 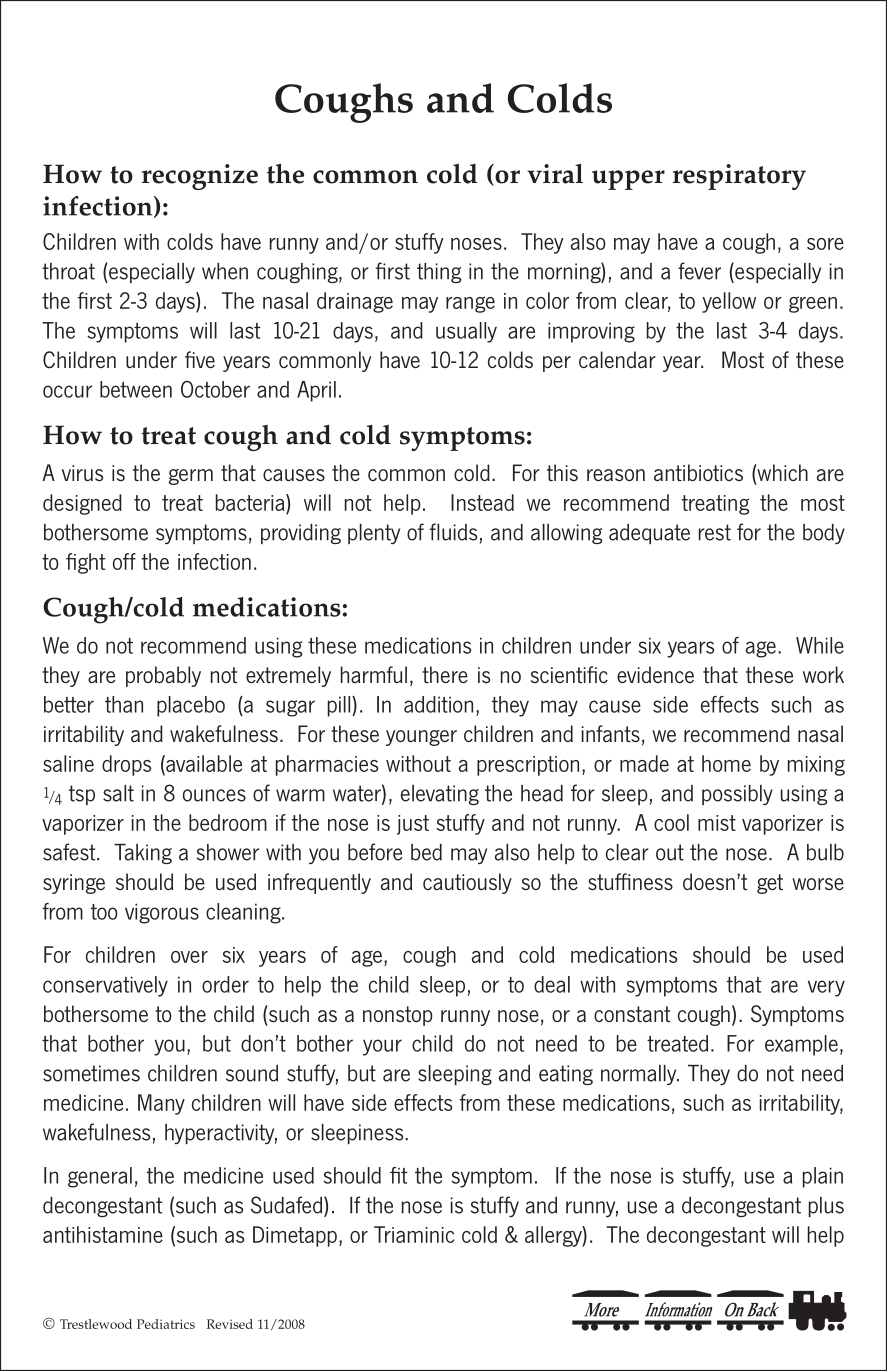 What do you see at coordinates (166, 1324) in the page?
I see `Pediatrics` at bounding box center [166, 1324].
